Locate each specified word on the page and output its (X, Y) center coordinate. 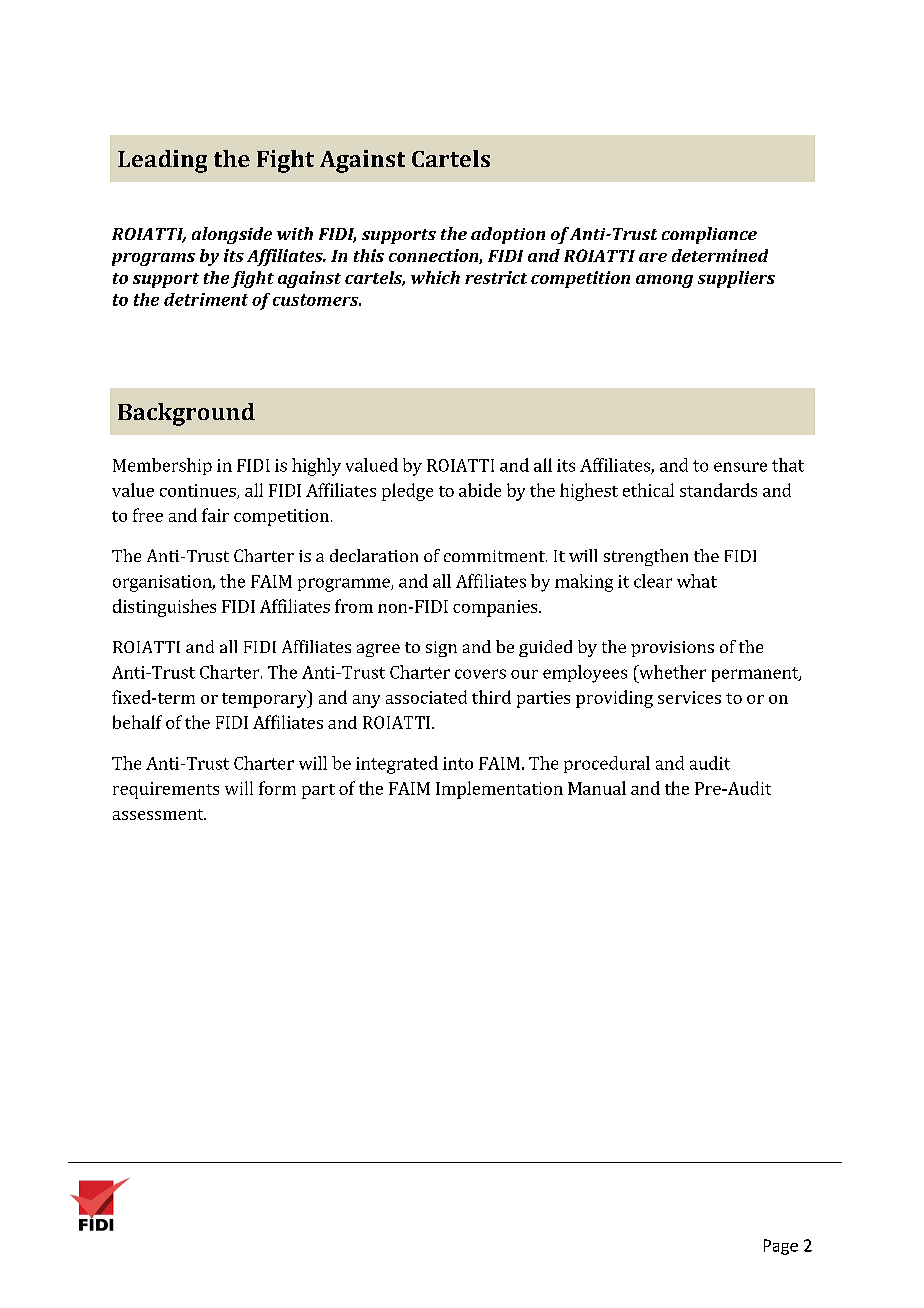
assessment (159, 814)
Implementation (499, 790)
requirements (166, 790)
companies (496, 608)
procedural (607, 764)
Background (186, 414)
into (458, 763)
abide (480, 490)
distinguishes (164, 608)
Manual (597, 788)
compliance (709, 235)
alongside (232, 235)
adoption (508, 235)
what (697, 581)
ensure (740, 467)
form (277, 788)
